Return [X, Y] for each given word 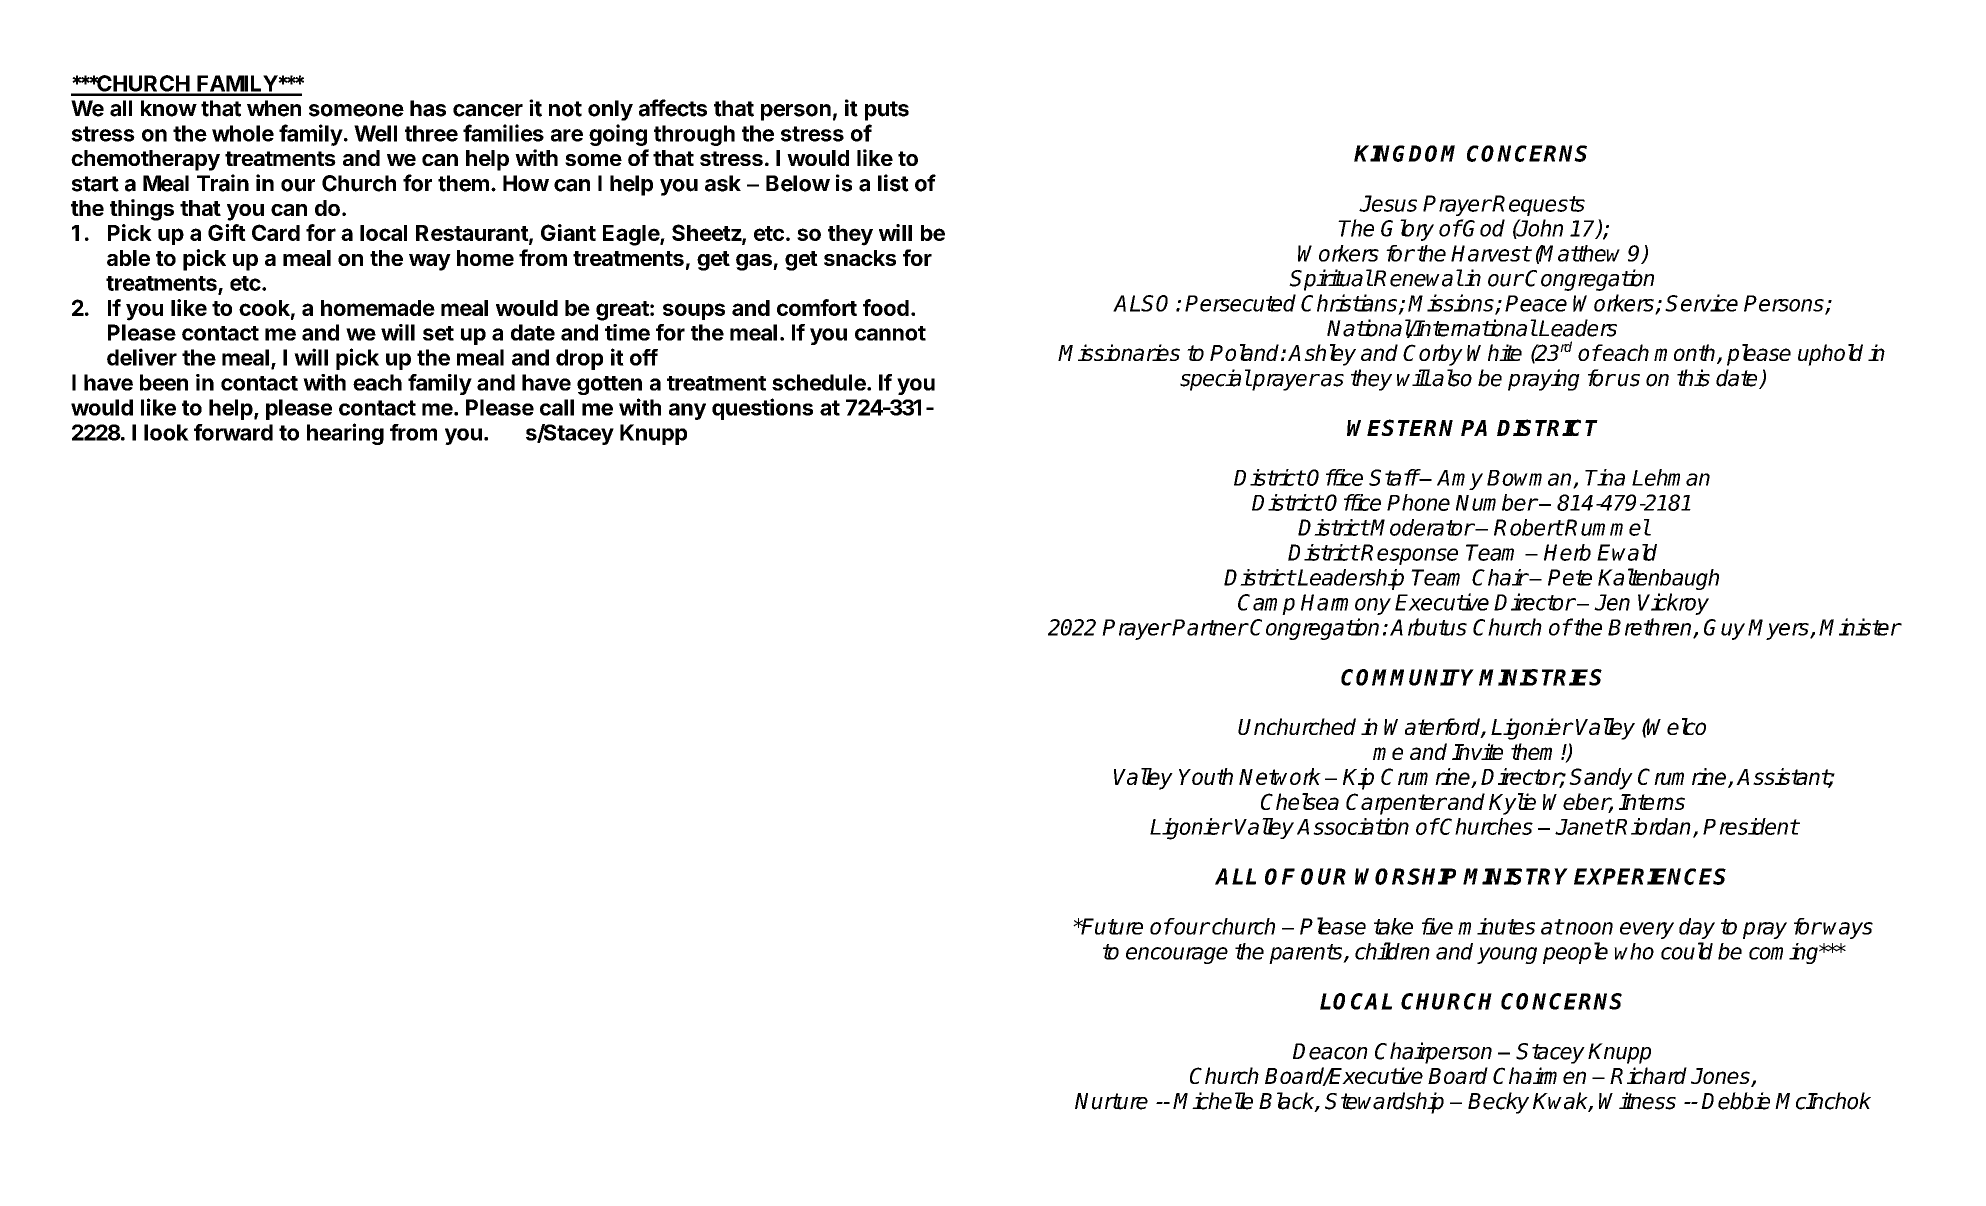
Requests [1538, 205]
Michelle [1213, 1101]
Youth [1206, 776]
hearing [345, 434]
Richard [1648, 1075]
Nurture [1111, 1101]
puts [887, 111]
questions [762, 409]
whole [243, 133]
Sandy [1601, 779]
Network [1280, 776]
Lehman [1671, 477]
